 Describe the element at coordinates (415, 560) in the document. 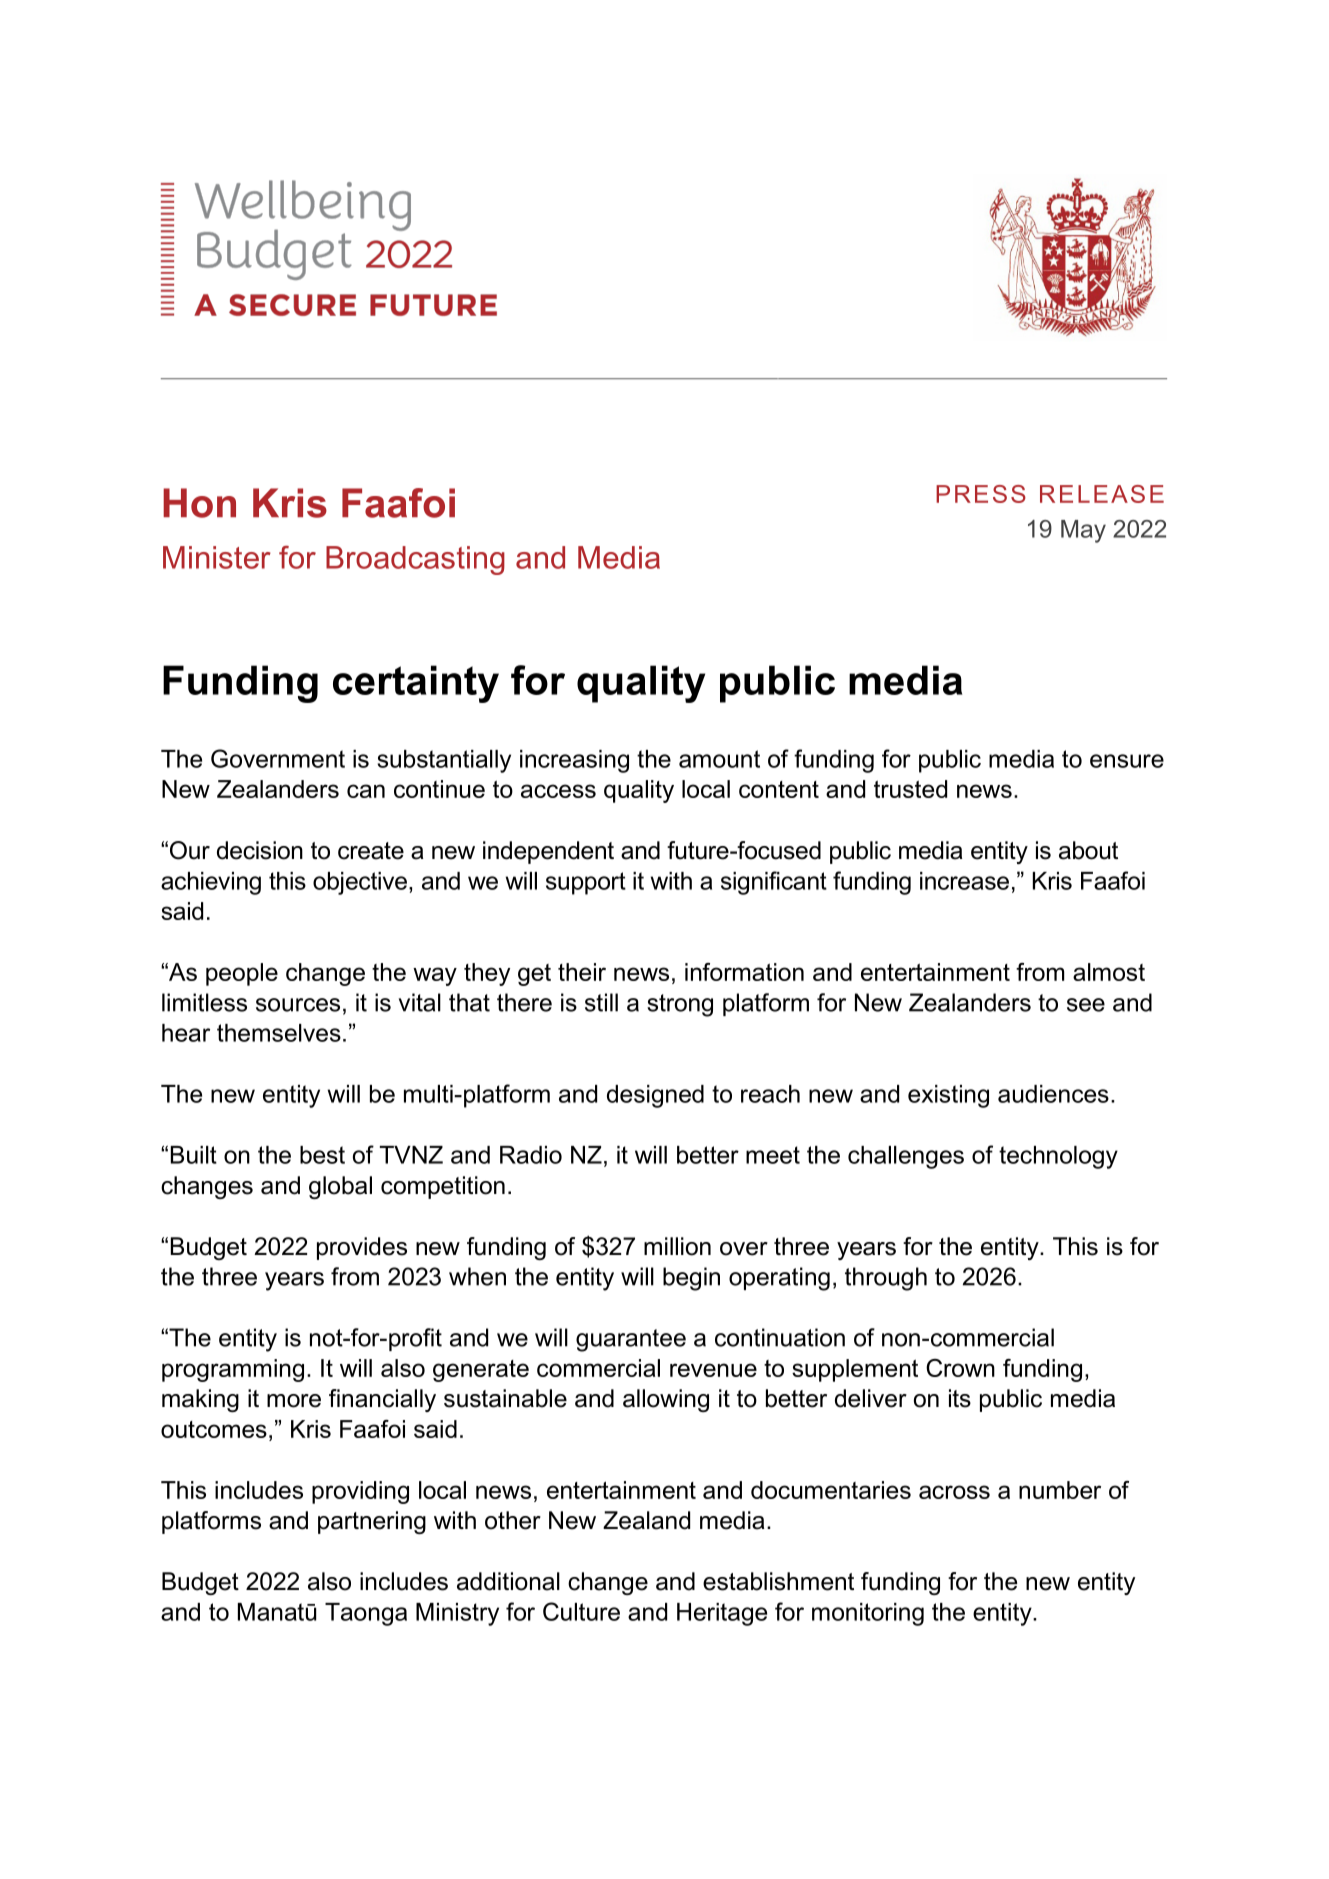

I see `Broadcasting` at that location.
